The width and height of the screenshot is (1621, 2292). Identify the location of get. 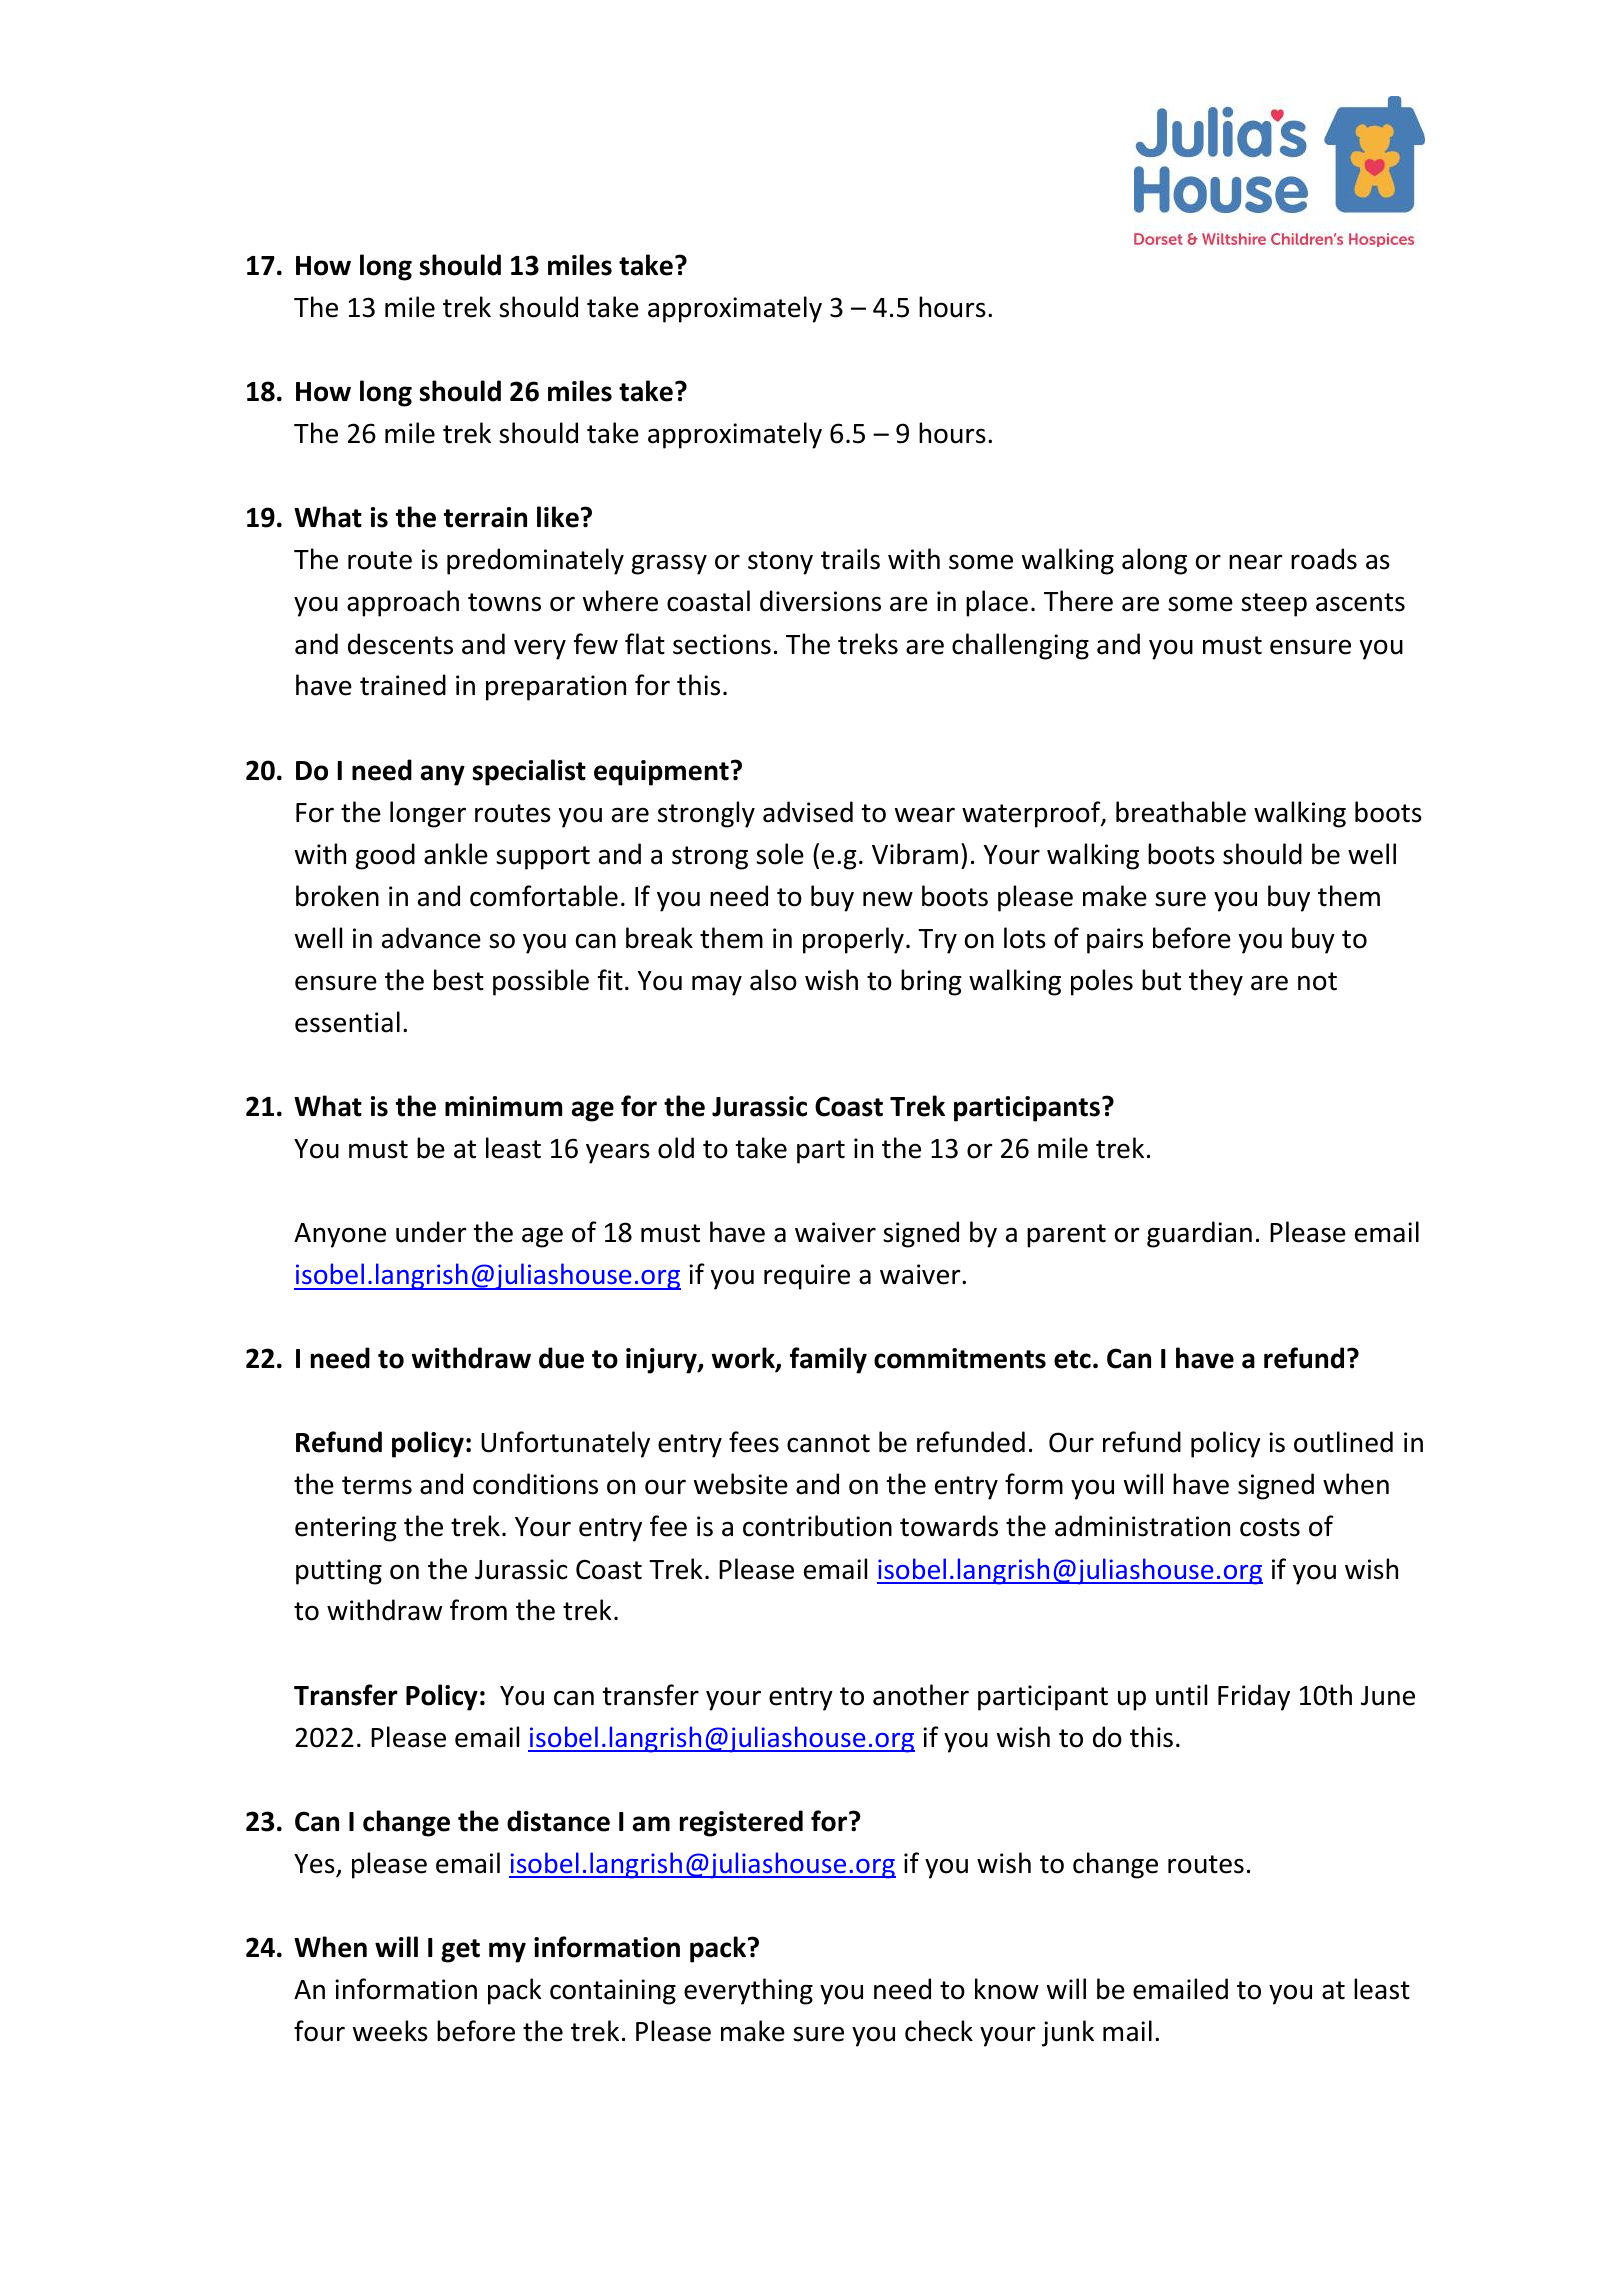
(460, 1951).
